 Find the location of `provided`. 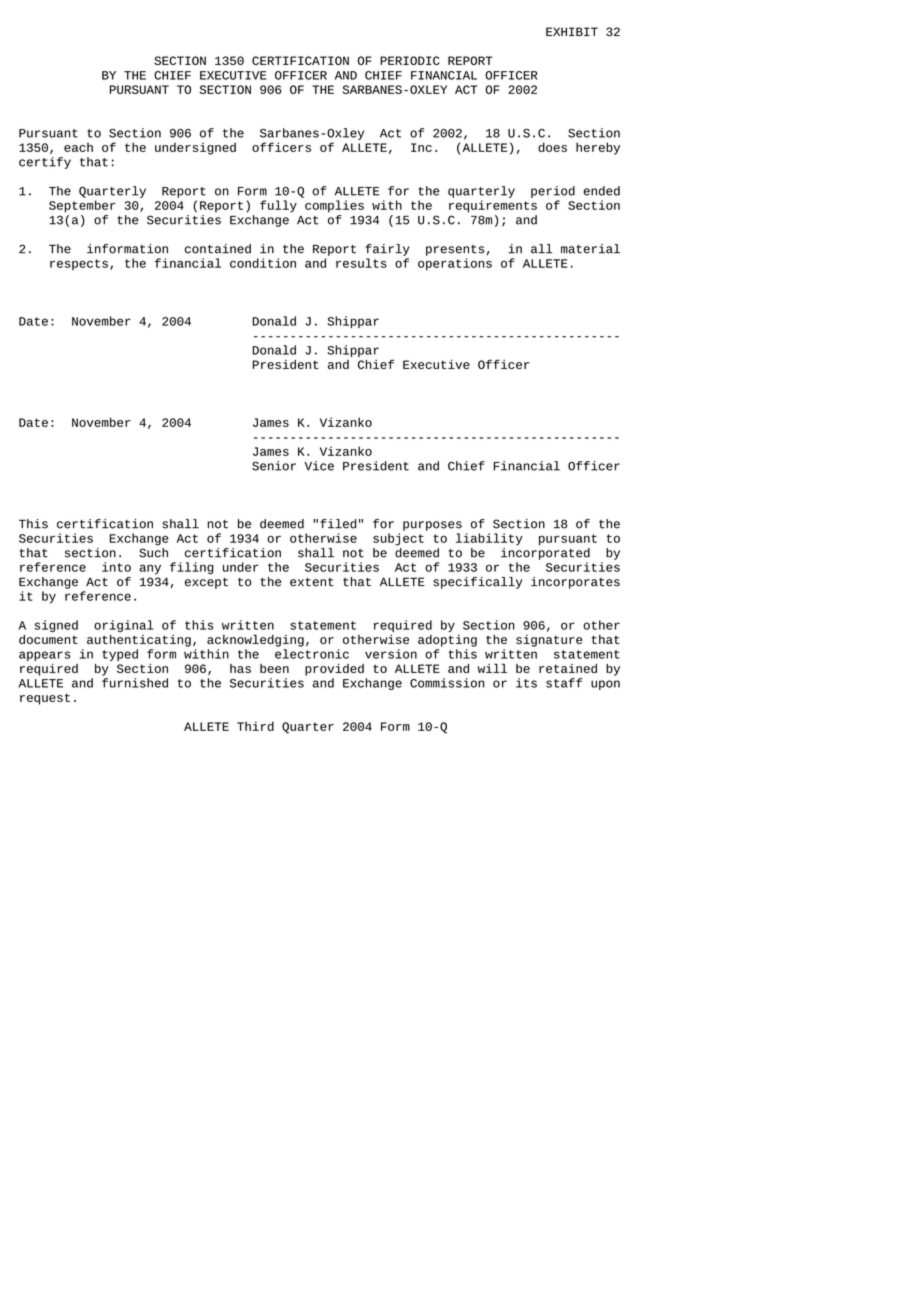

provided is located at coordinates (334, 670).
